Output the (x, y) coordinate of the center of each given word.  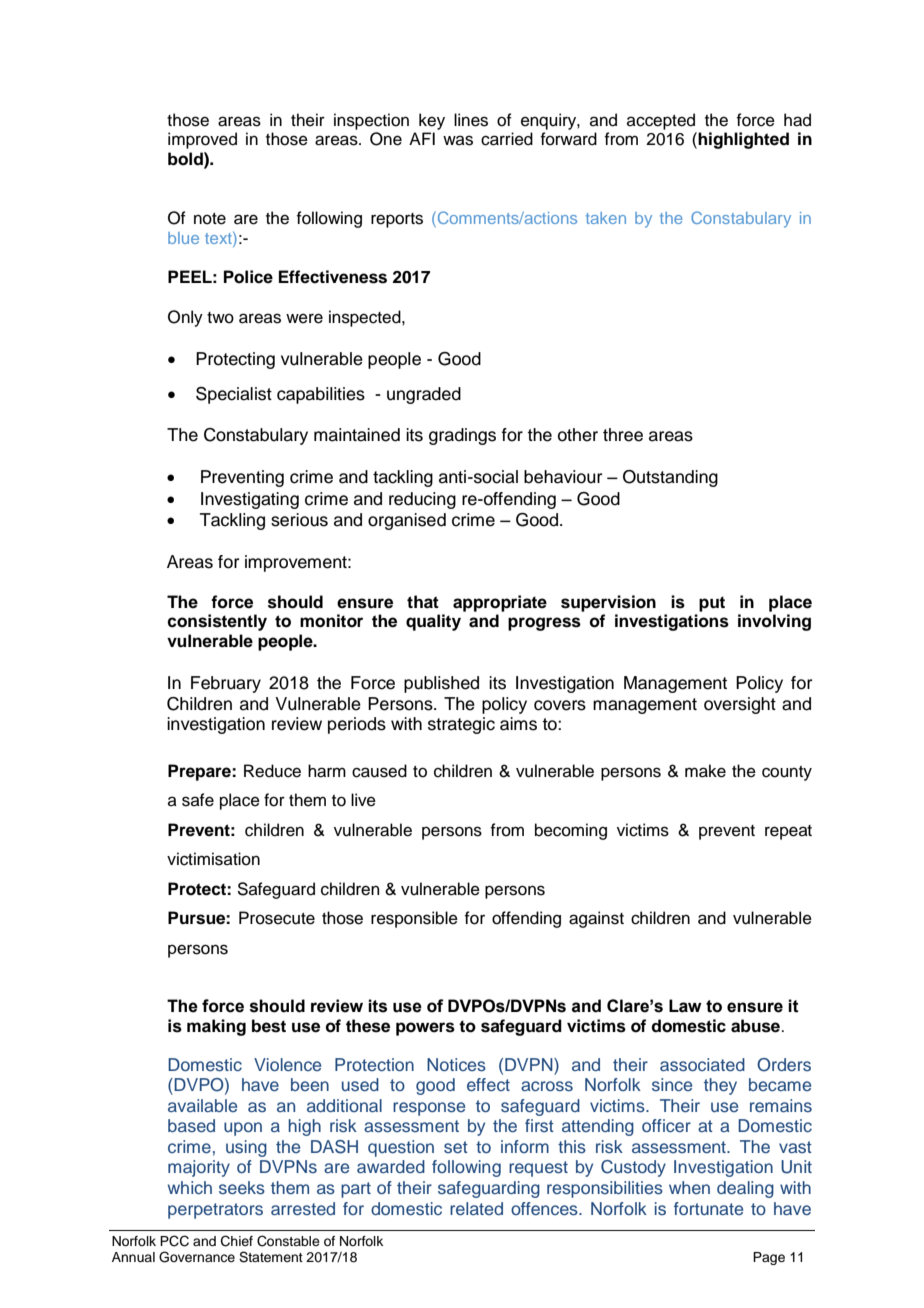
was (458, 140)
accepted (661, 121)
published (441, 684)
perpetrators (215, 1211)
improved (202, 140)
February (226, 684)
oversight (740, 705)
